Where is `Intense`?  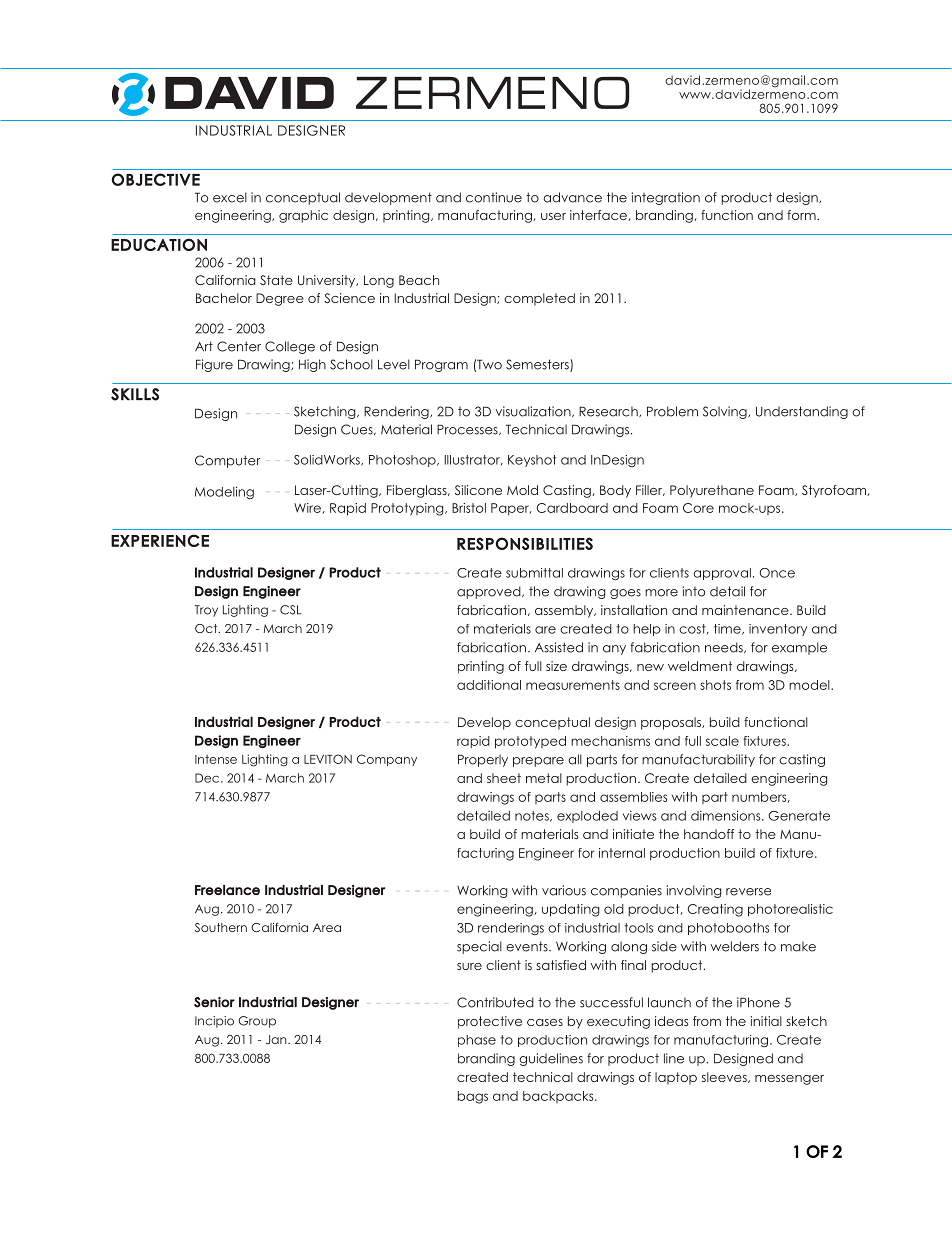 Intense is located at coordinates (216, 759).
